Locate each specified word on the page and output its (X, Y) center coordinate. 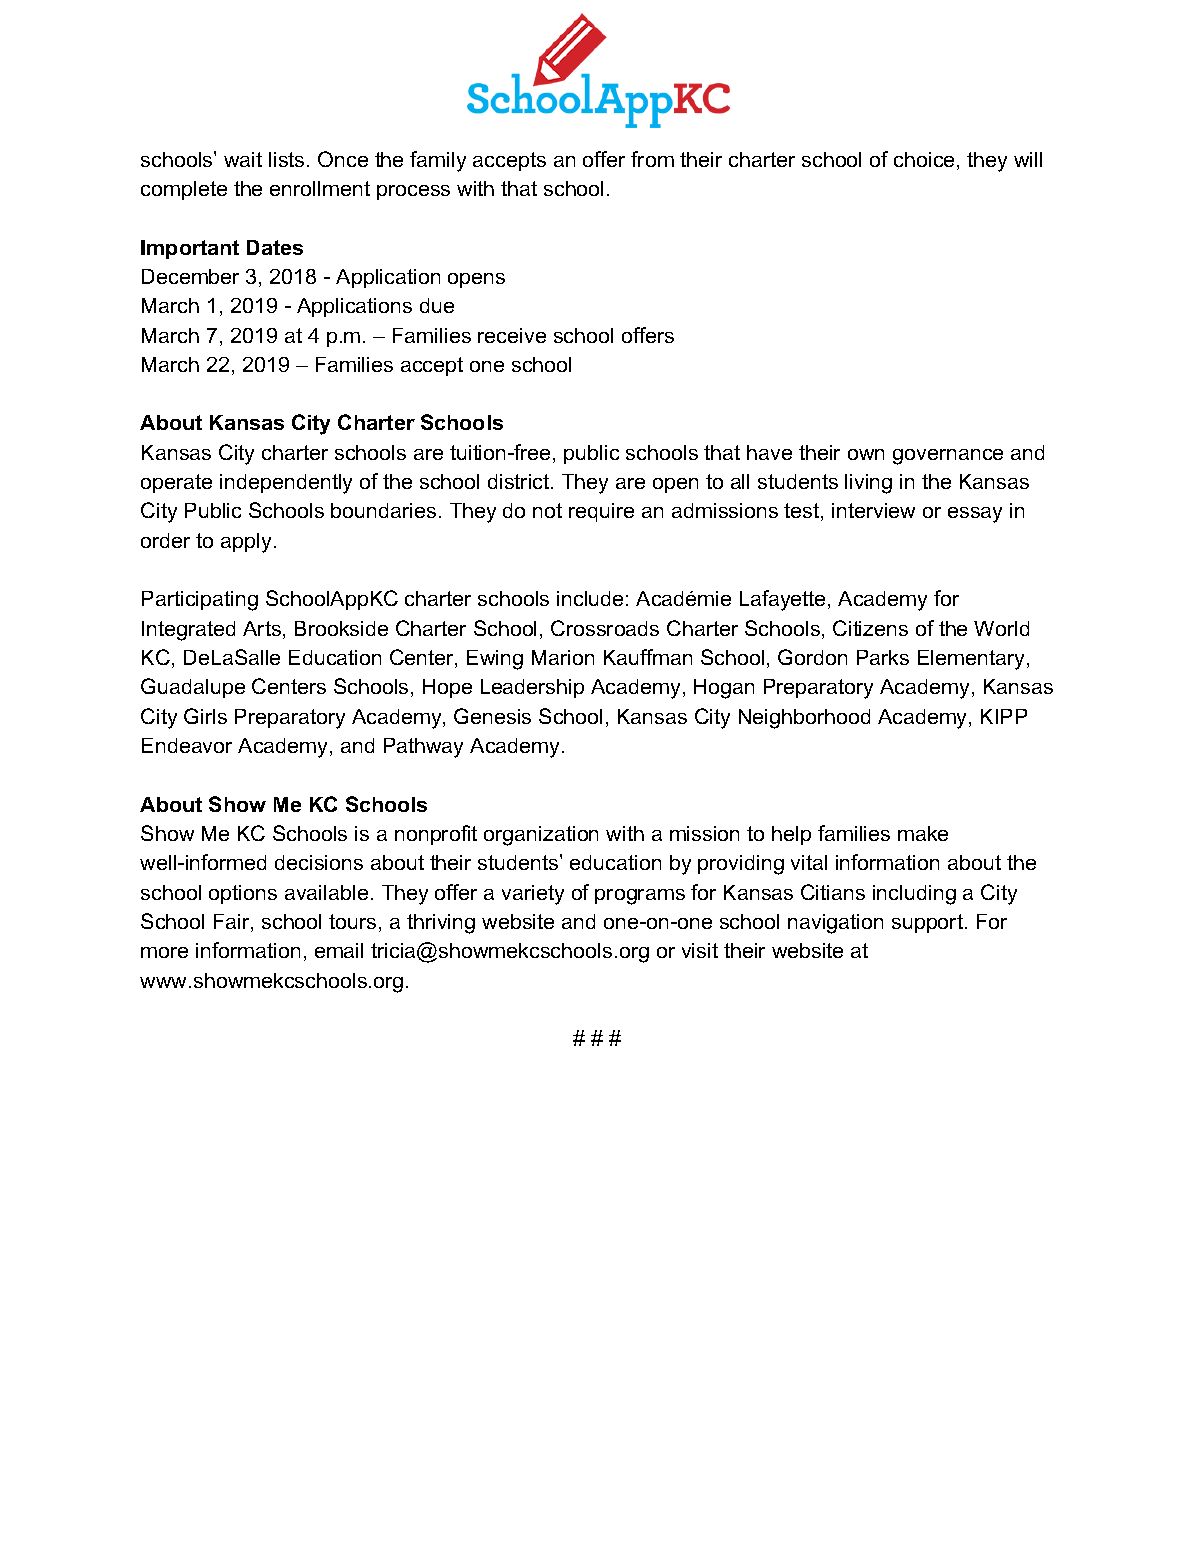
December (190, 276)
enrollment (320, 188)
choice (924, 159)
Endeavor (187, 745)
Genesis (492, 716)
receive (512, 335)
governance (948, 457)
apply (248, 543)
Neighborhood (804, 719)
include (590, 598)
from (652, 159)
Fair (233, 923)
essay (975, 515)
